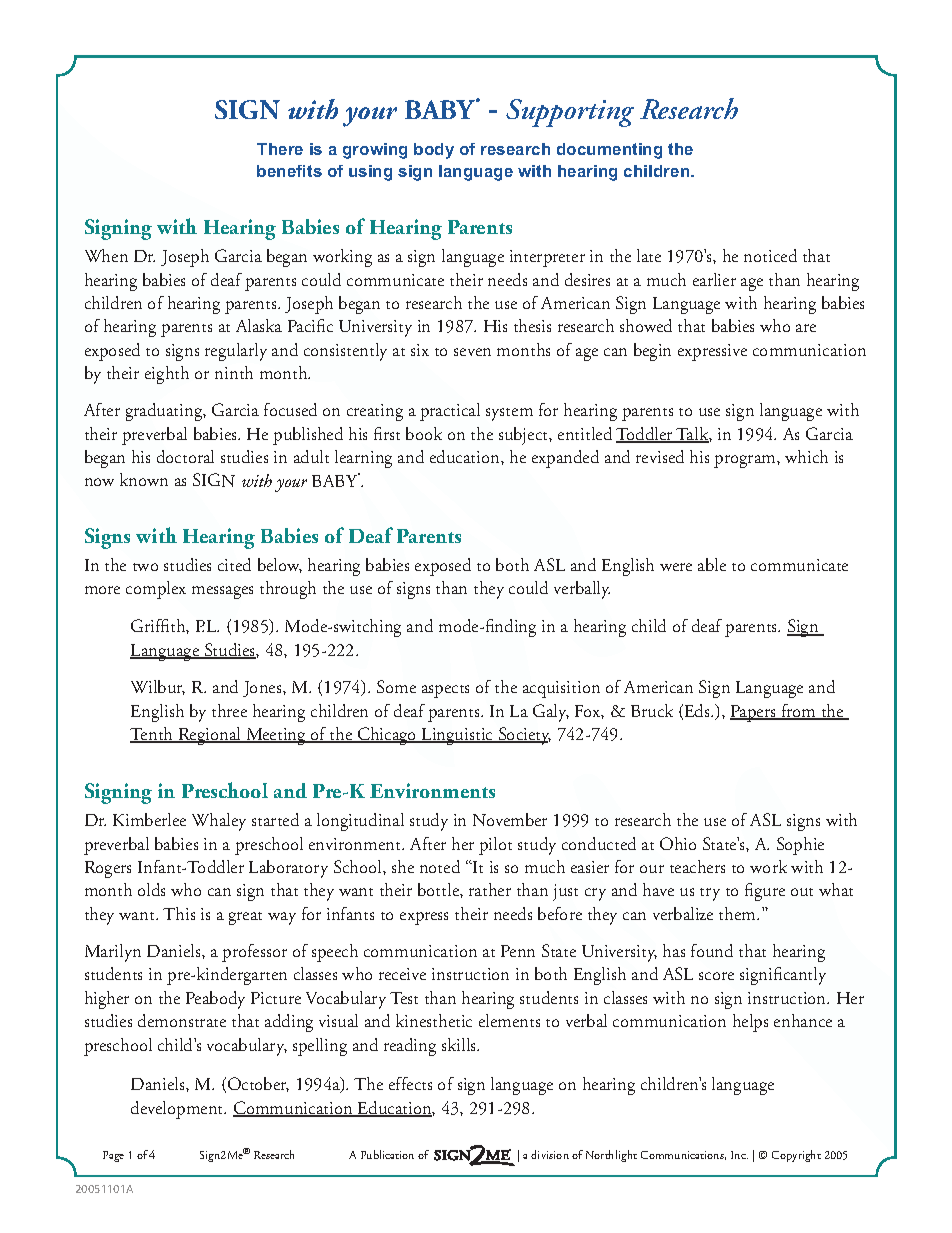 Image resolution: width=952 pixels, height=1233 pixels. Describe the element at coordinates (222, 592) in the screenshot. I see `messages` at that location.
